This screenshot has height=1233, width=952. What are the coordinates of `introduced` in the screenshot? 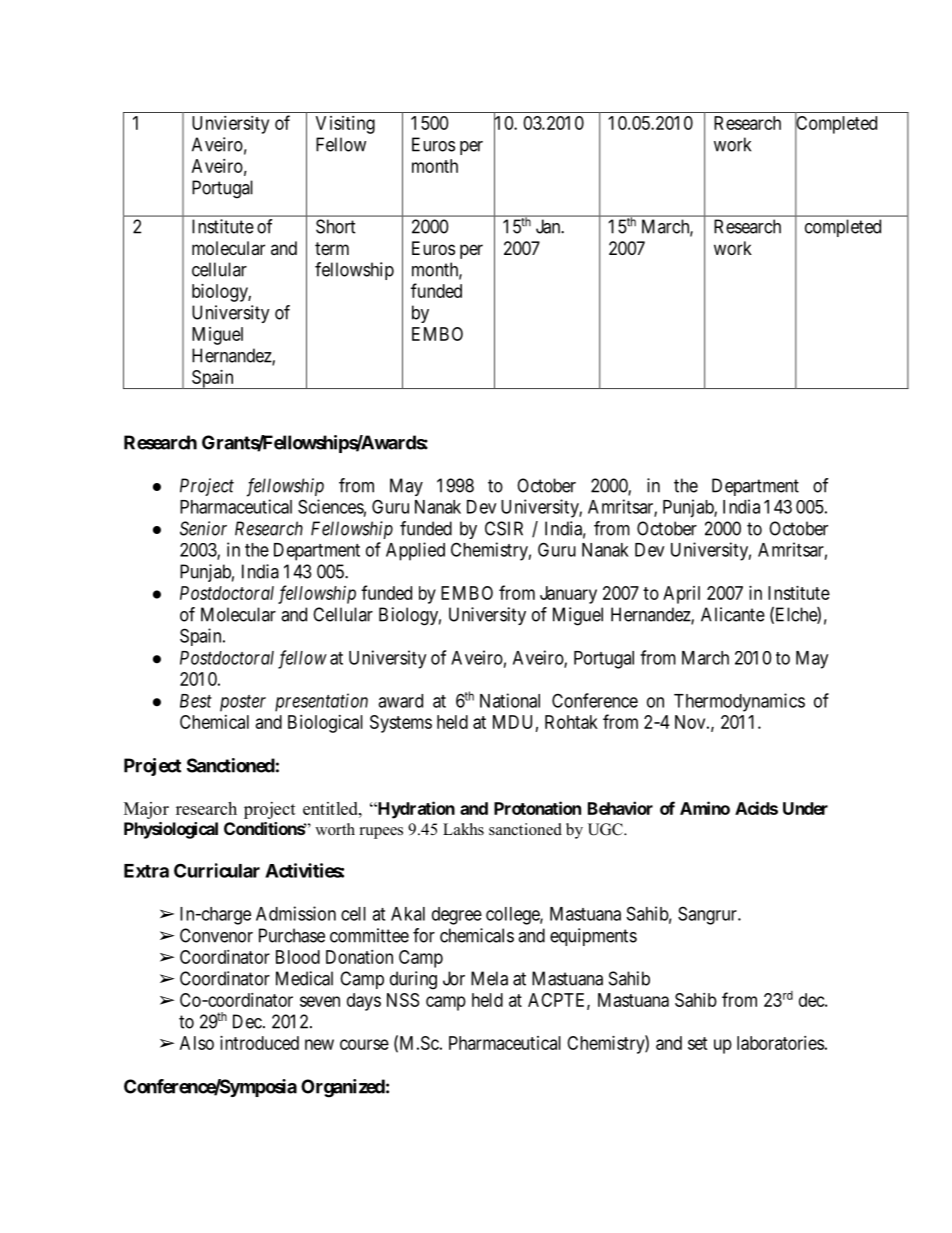 It's located at (259, 1043).
